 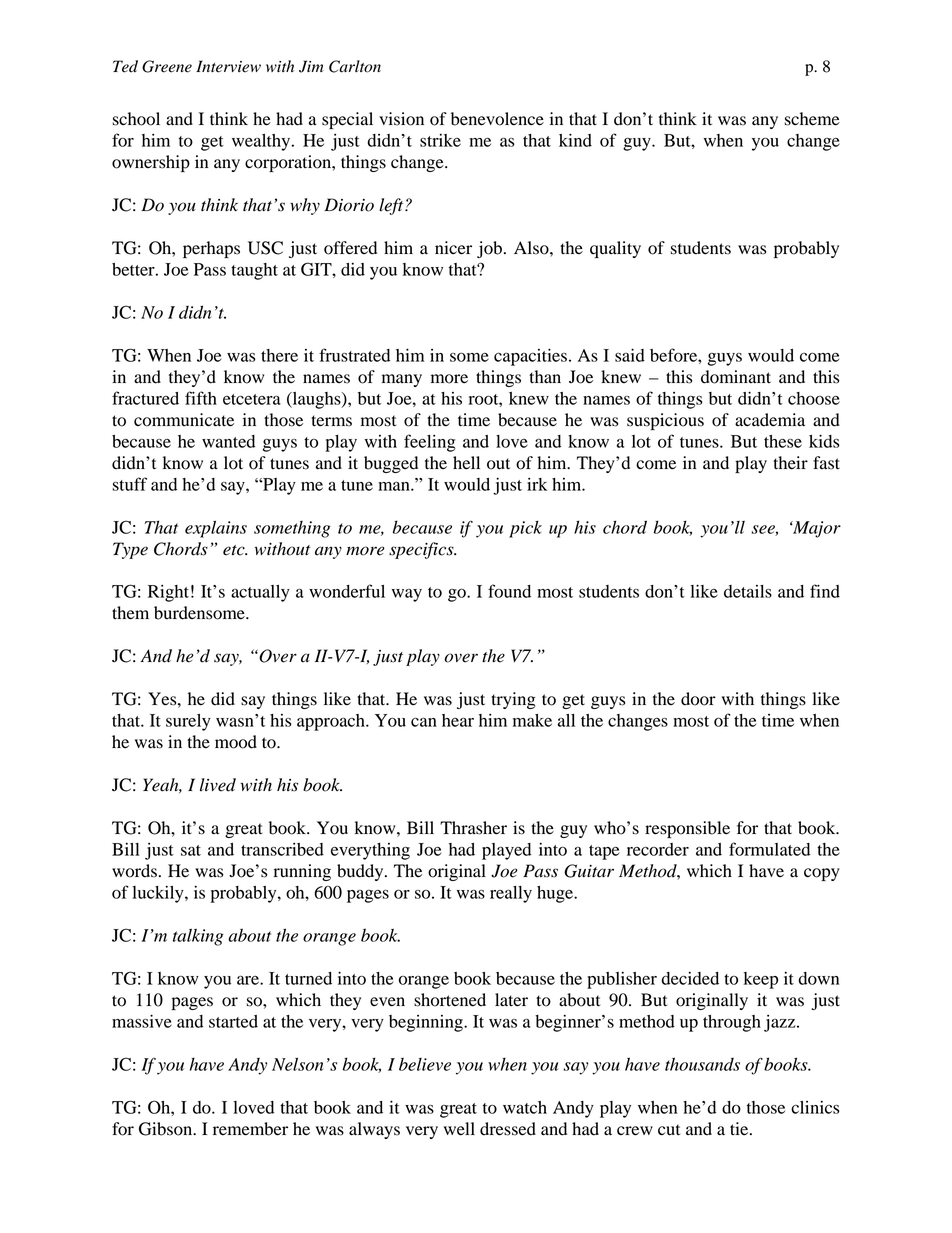 I want to click on thousands, so click(x=702, y=1064).
